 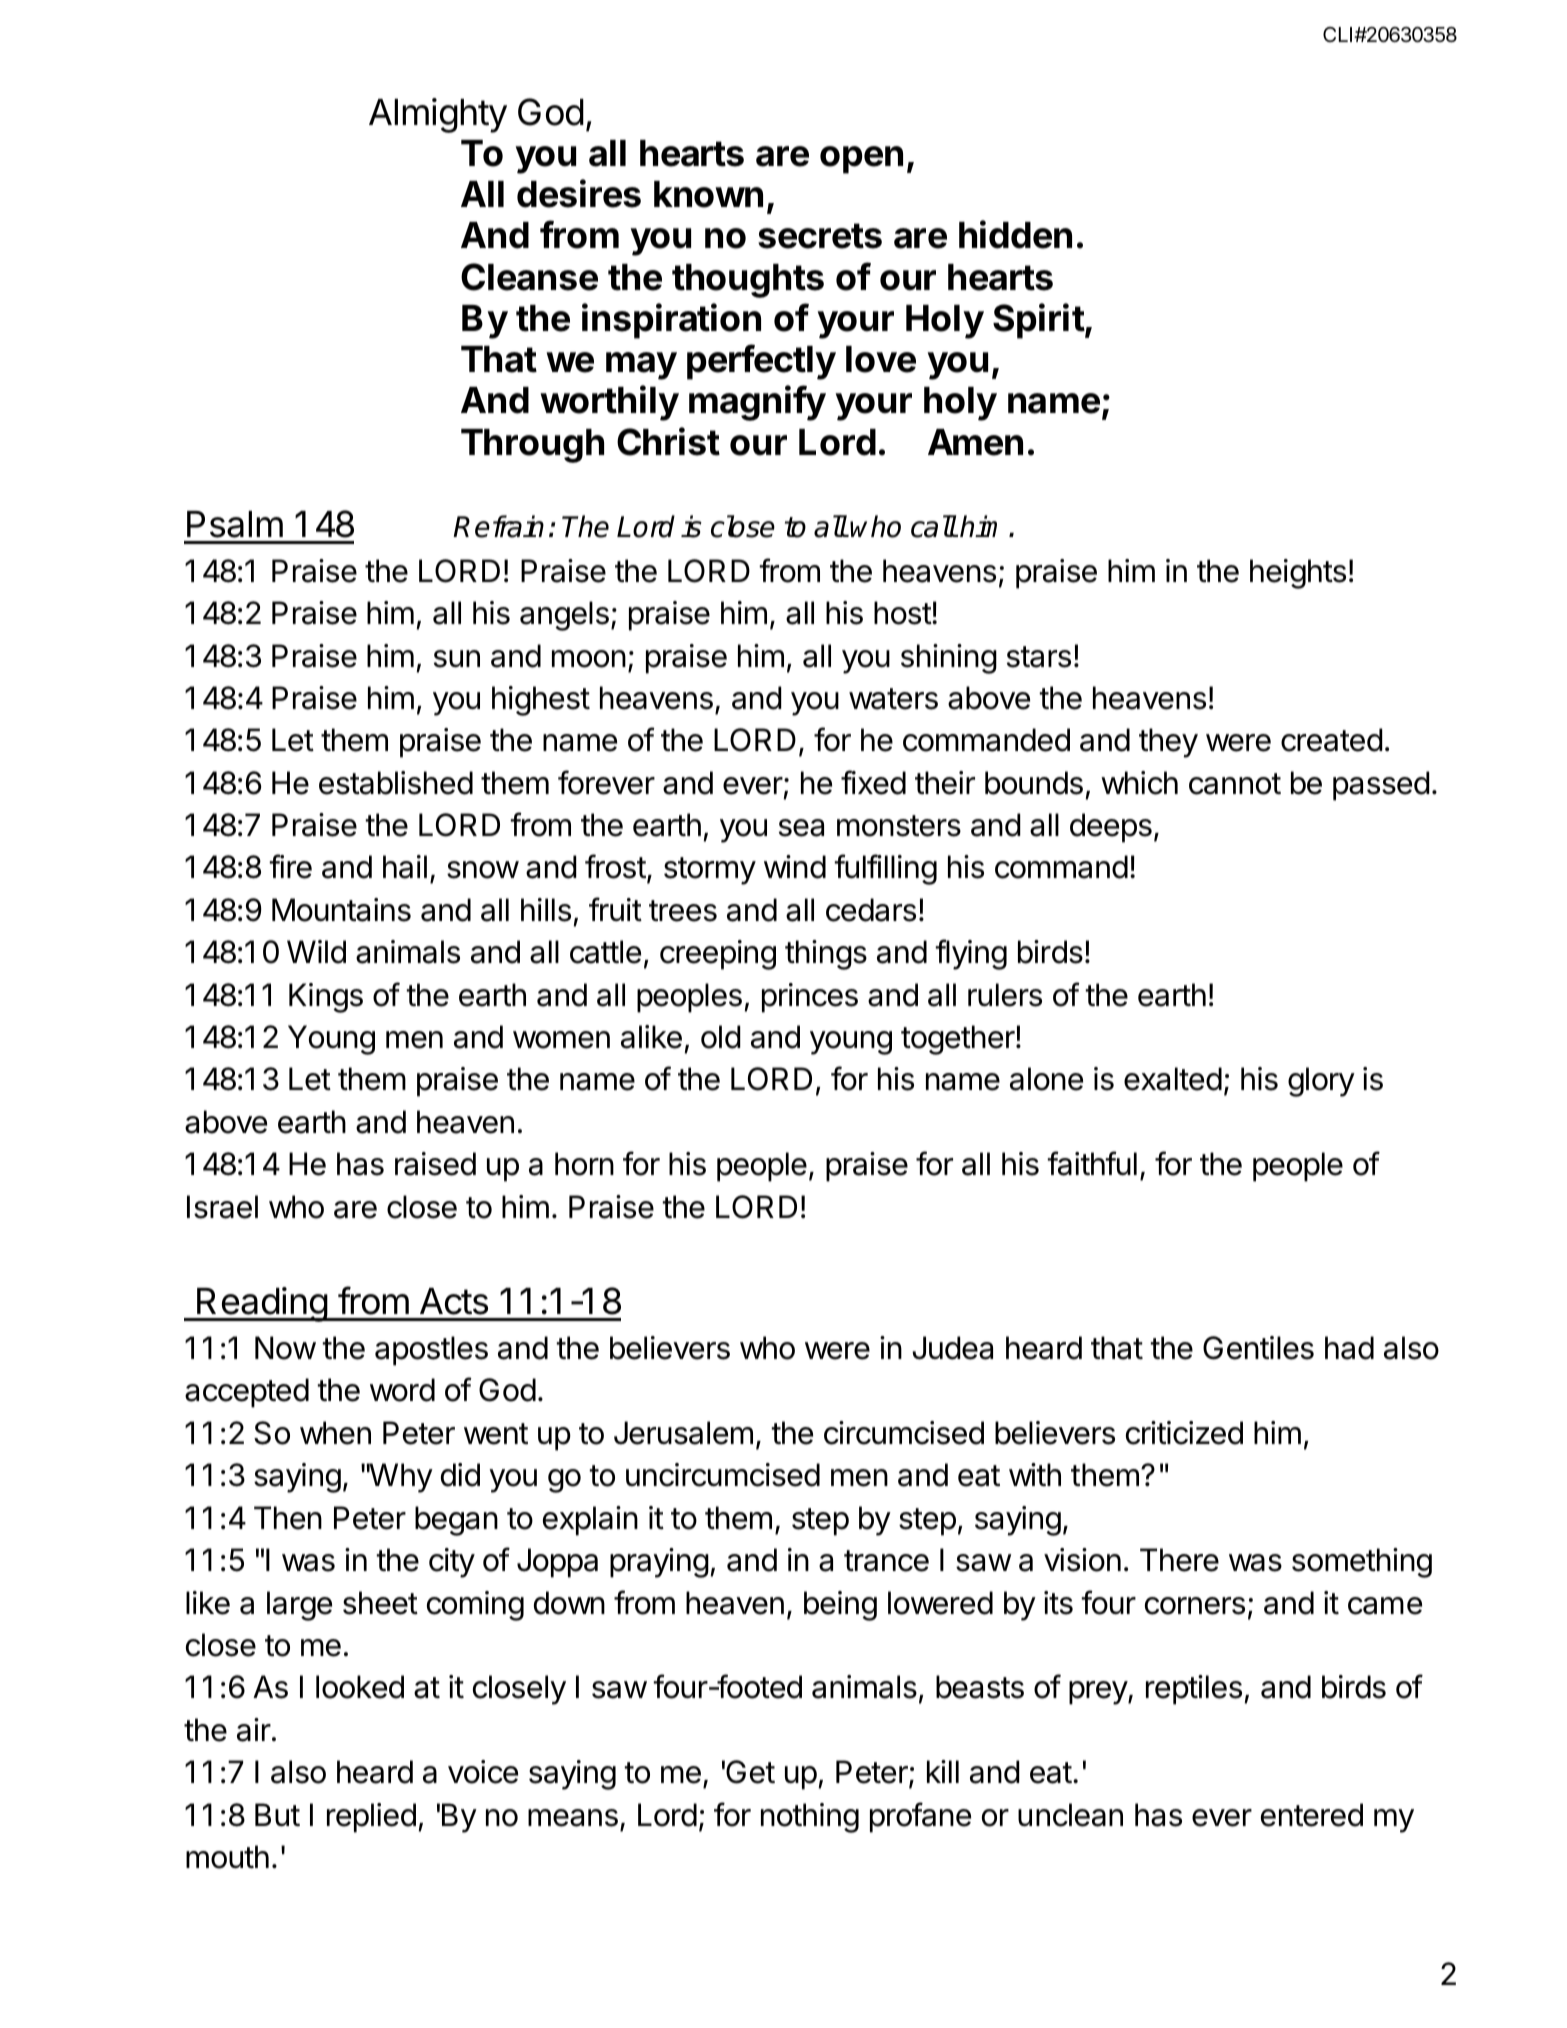 I want to click on hidden, so click(x=1015, y=234).
